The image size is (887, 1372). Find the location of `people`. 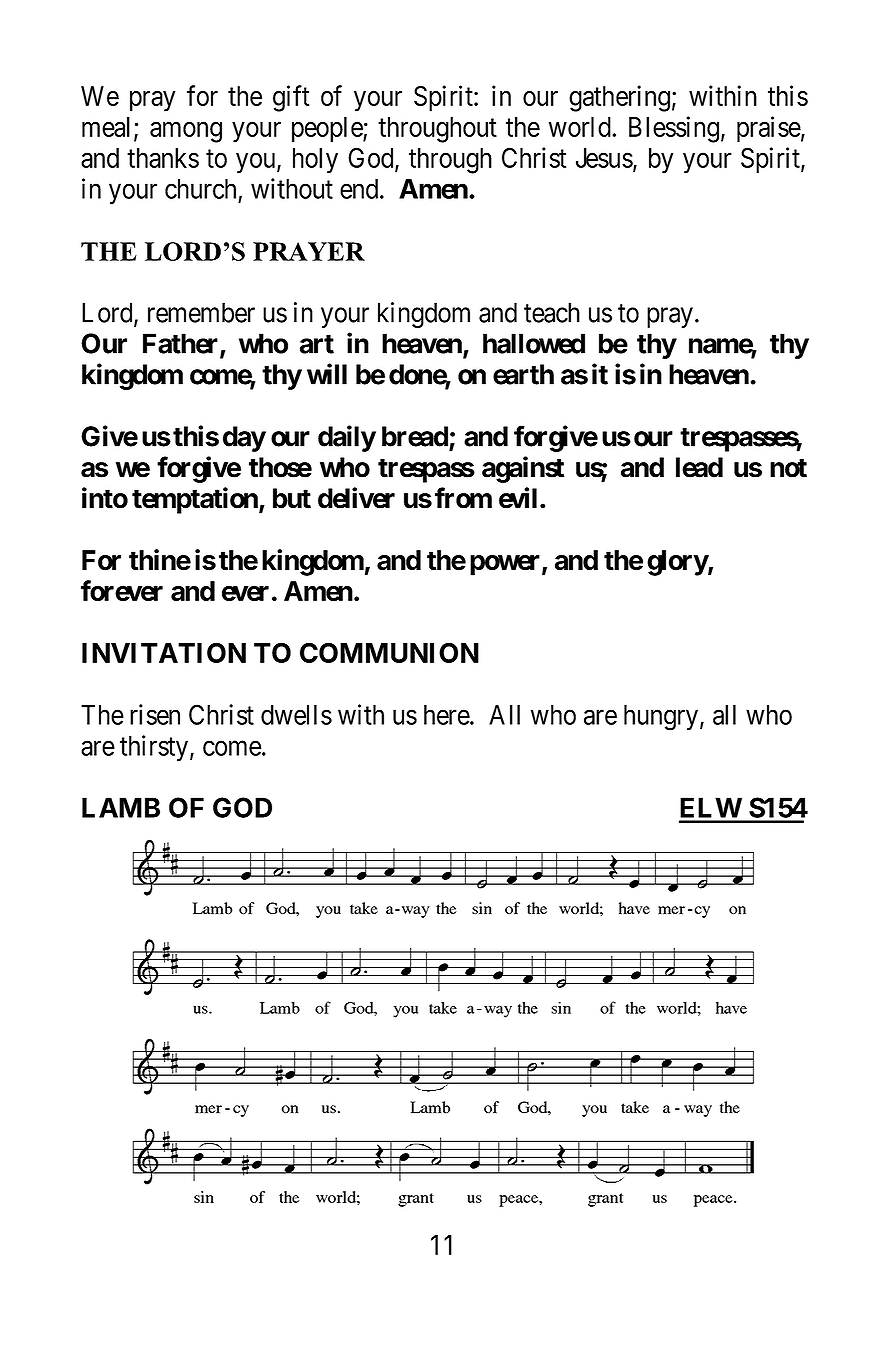

people is located at coordinates (328, 130).
